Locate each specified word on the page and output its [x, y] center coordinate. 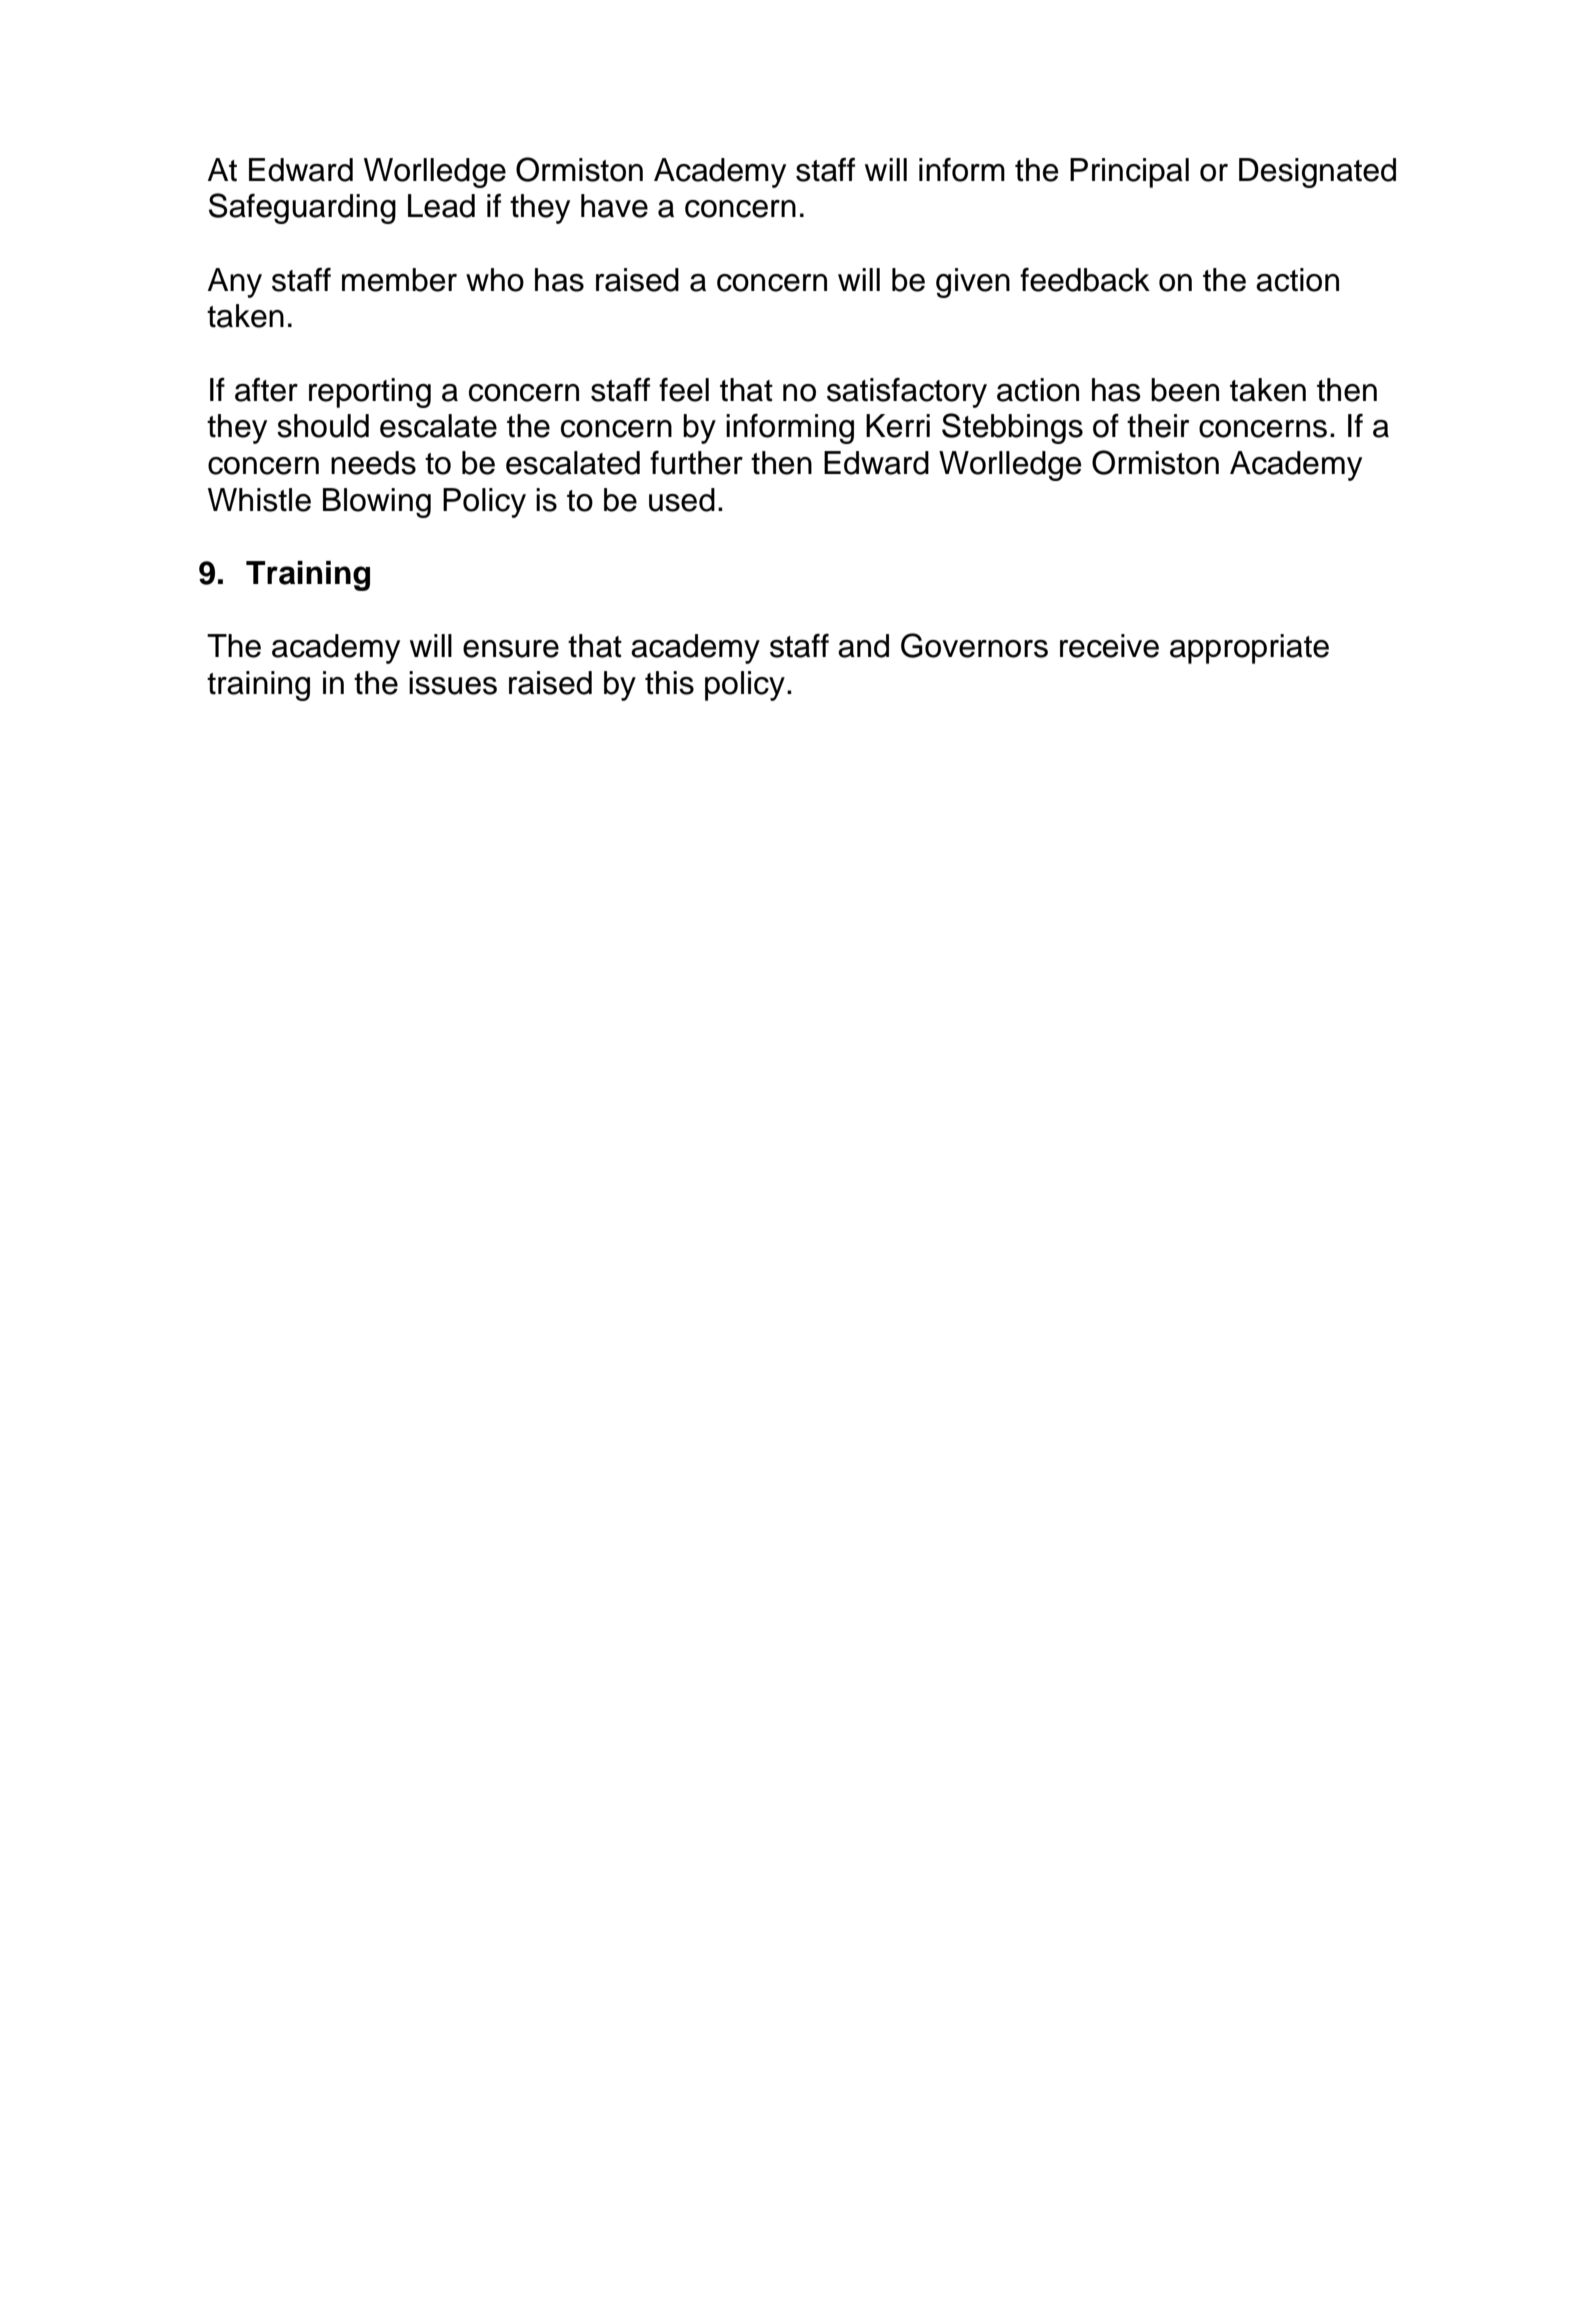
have [614, 206]
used [682, 500]
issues [453, 683]
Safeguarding [302, 208]
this [669, 683]
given [973, 283]
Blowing [377, 503]
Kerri [898, 426]
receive [1109, 646]
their [1158, 426]
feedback [1085, 280]
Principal [1129, 173]
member [399, 280]
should [323, 426]
